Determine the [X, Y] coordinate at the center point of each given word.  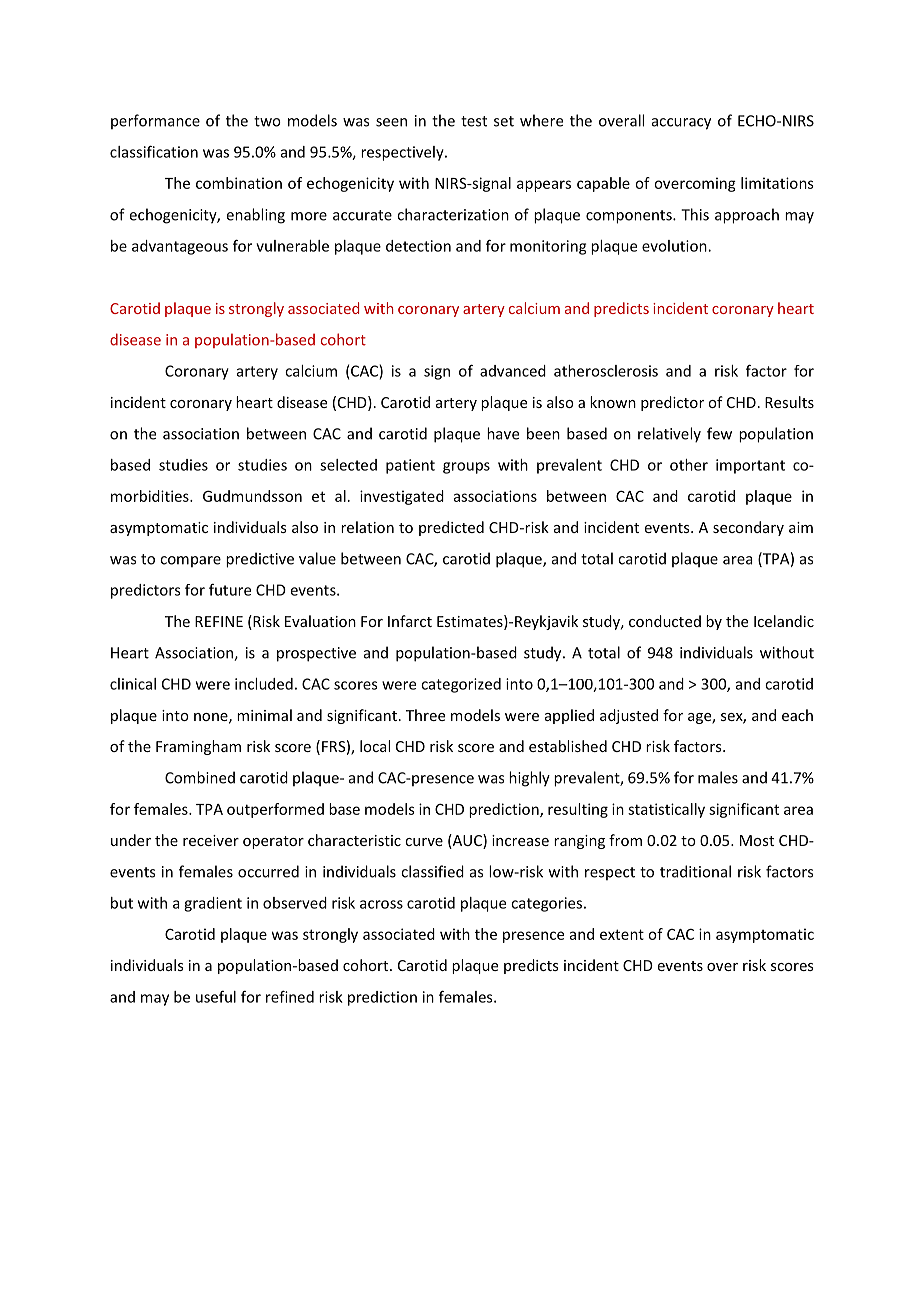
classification [154, 151]
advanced [513, 371]
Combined [200, 777]
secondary [748, 528]
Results [789, 402]
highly [529, 779]
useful [216, 997]
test [474, 121]
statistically [666, 810]
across [381, 904]
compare [190, 561]
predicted [451, 528]
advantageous [180, 247]
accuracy [681, 124]
